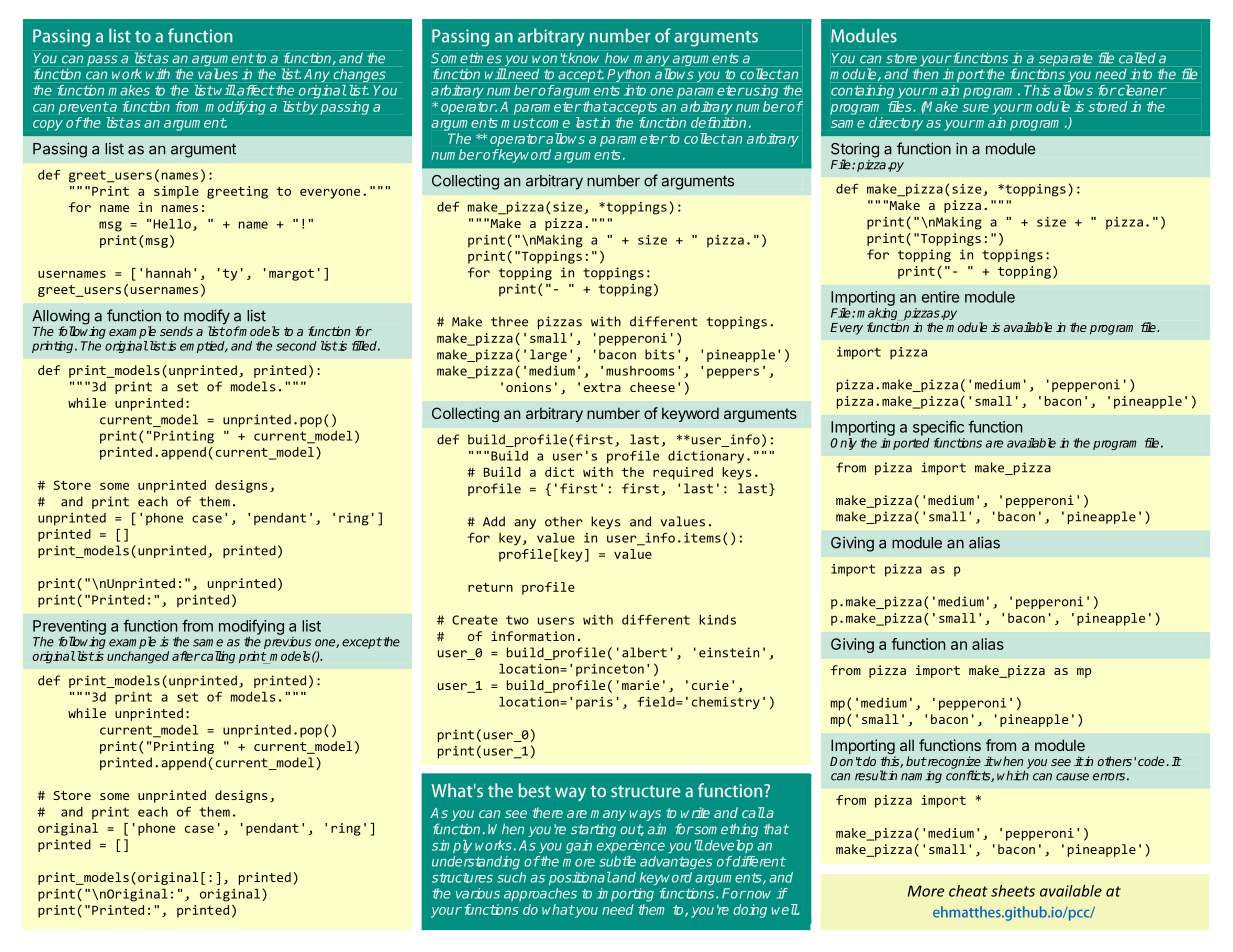  Describe the element at coordinates (186, 656) in the screenshot. I see `after` at that location.
